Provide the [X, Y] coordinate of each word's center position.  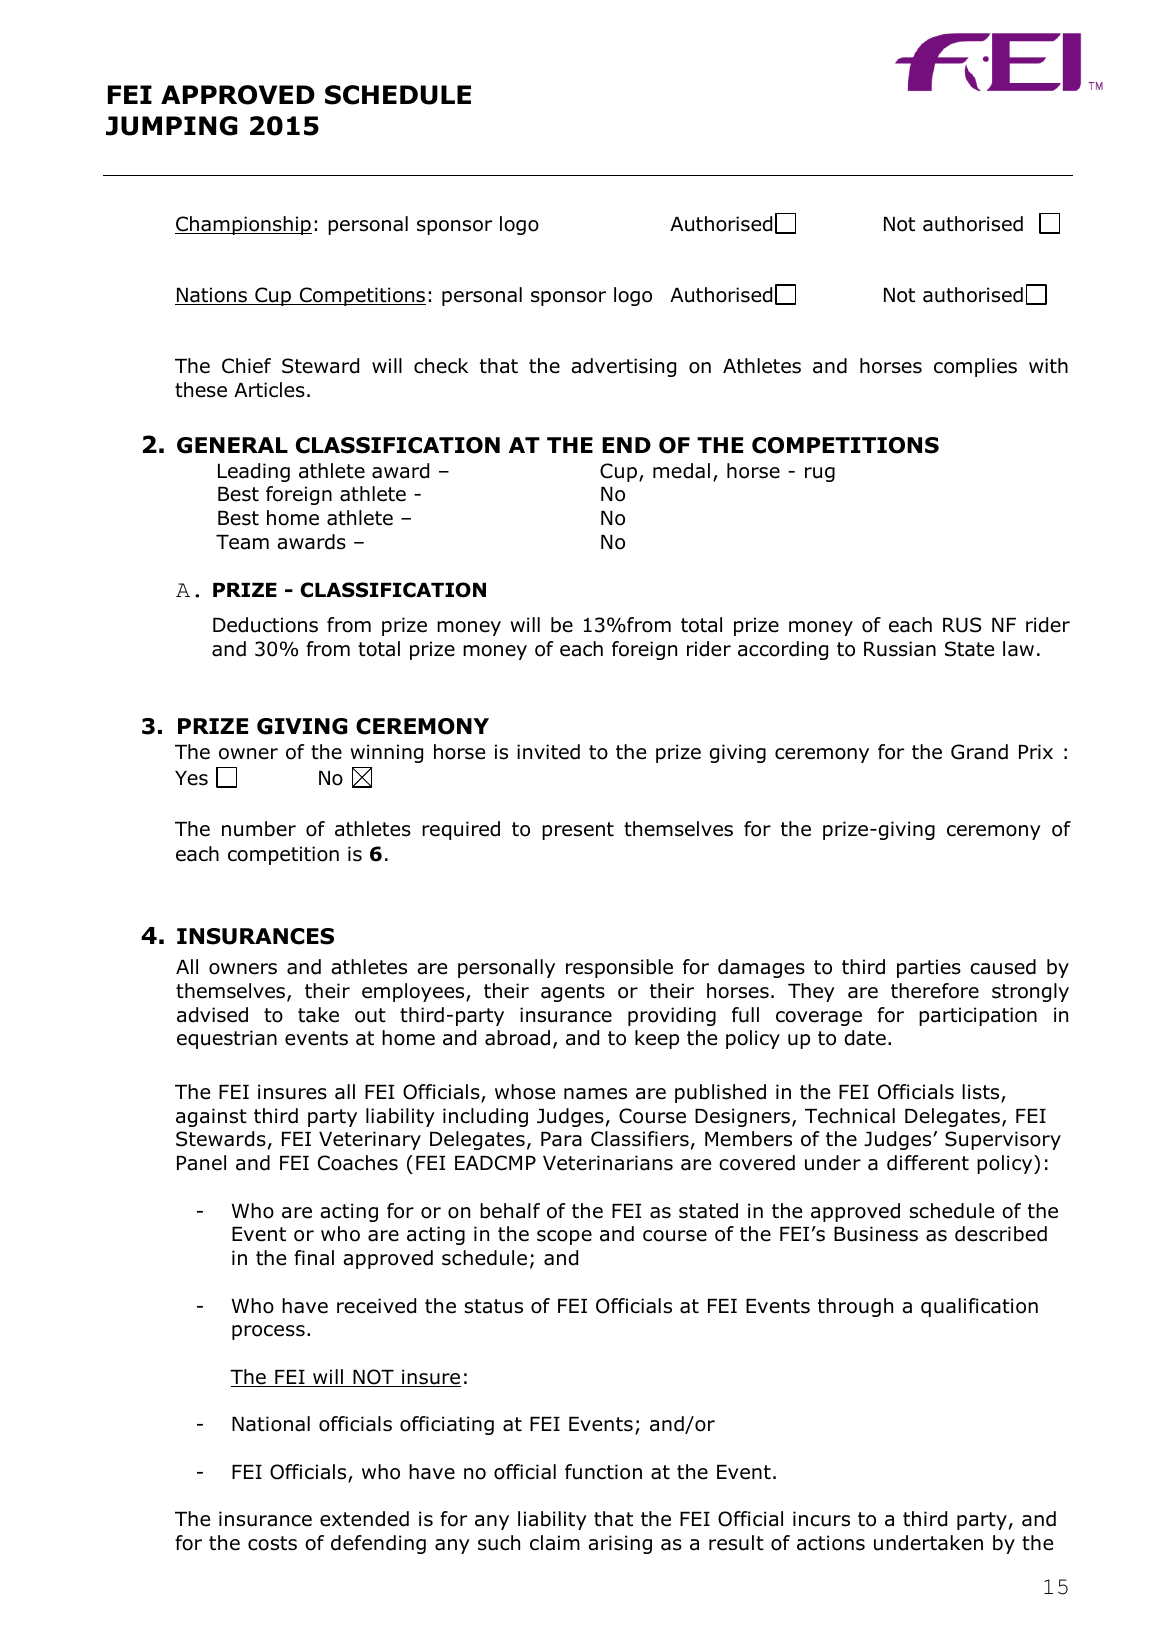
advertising [623, 367]
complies [975, 367]
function [603, 1472]
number [259, 829]
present [578, 831]
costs [272, 1543]
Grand [979, 752]
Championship [243, 225]
